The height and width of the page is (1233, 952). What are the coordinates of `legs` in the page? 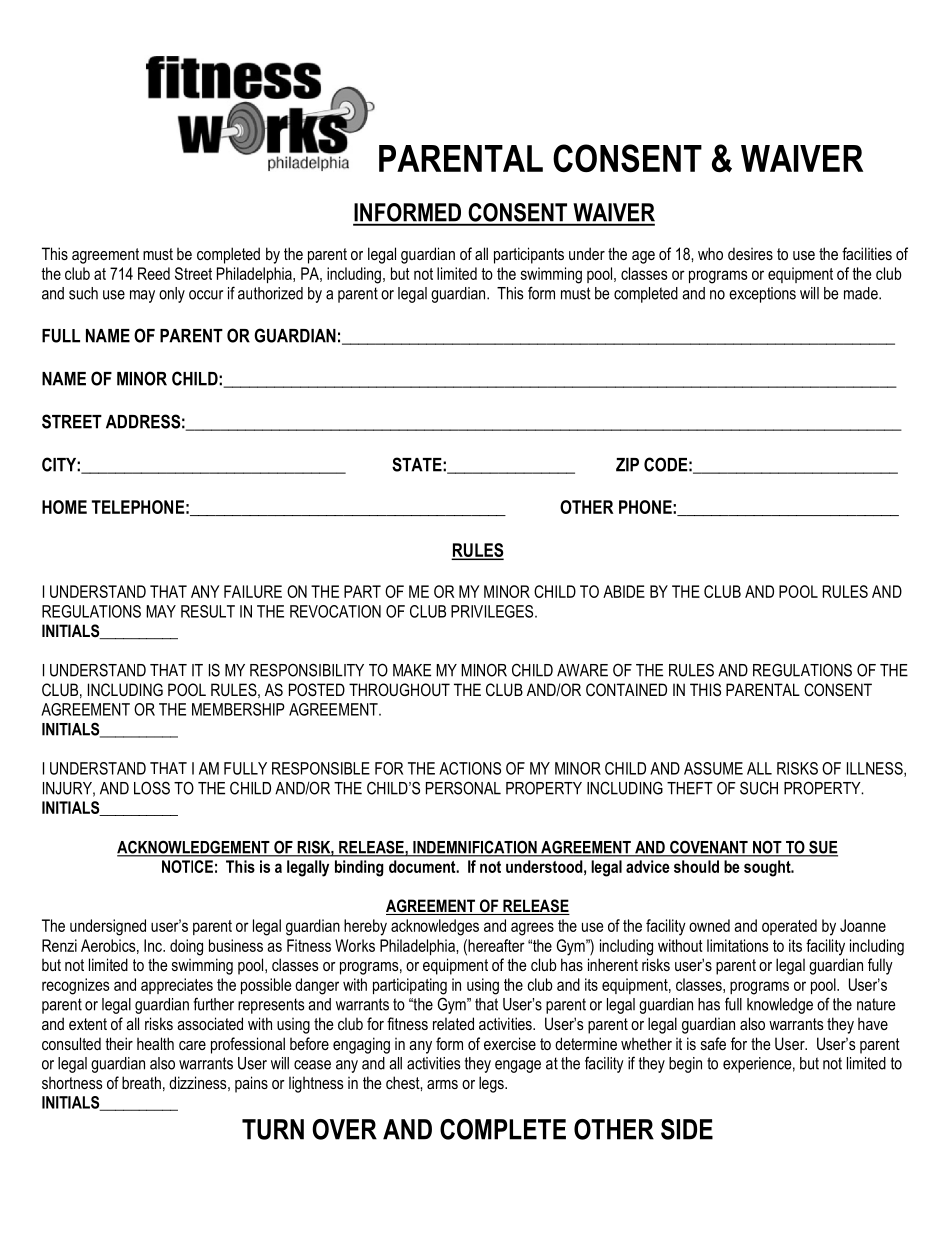 It's located at (492, 1084).
